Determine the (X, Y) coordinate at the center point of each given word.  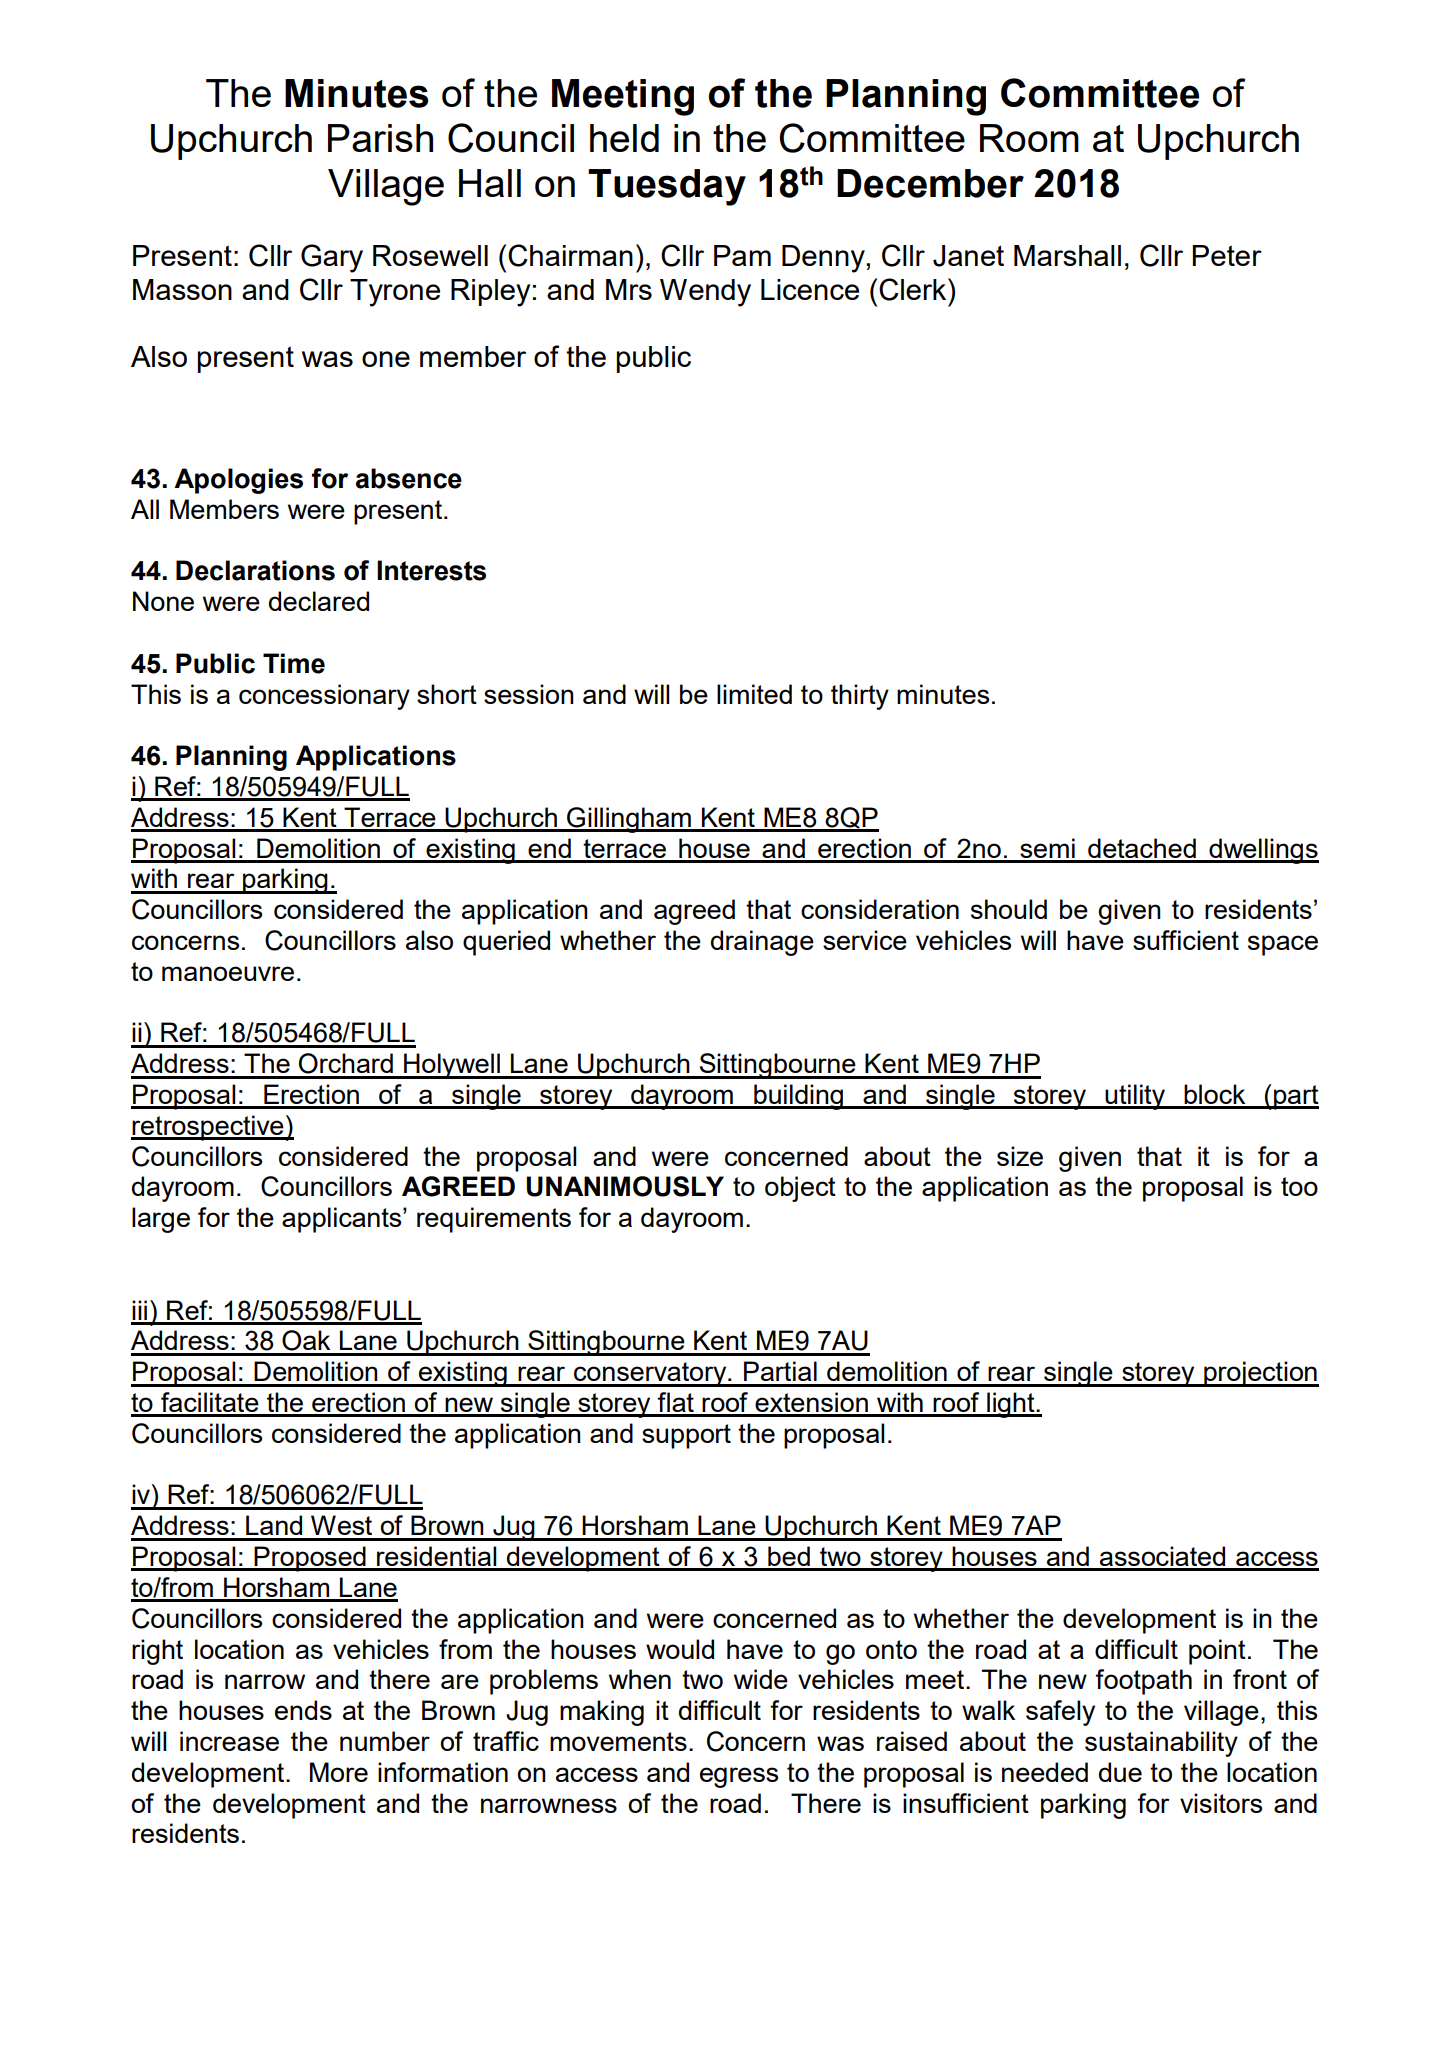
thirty (860, 697)
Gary (332, 258)
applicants (343, 1220)
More (339, 1772)
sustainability (1161, 1744)
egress (739, 1777)
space (1283, 945)
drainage (762, 943)
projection (1260, 1374)
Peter (1227, 255)
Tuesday (667, 187)
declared (319, 601)
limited (754, 694)
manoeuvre (228, 973)
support (686, 1436)
